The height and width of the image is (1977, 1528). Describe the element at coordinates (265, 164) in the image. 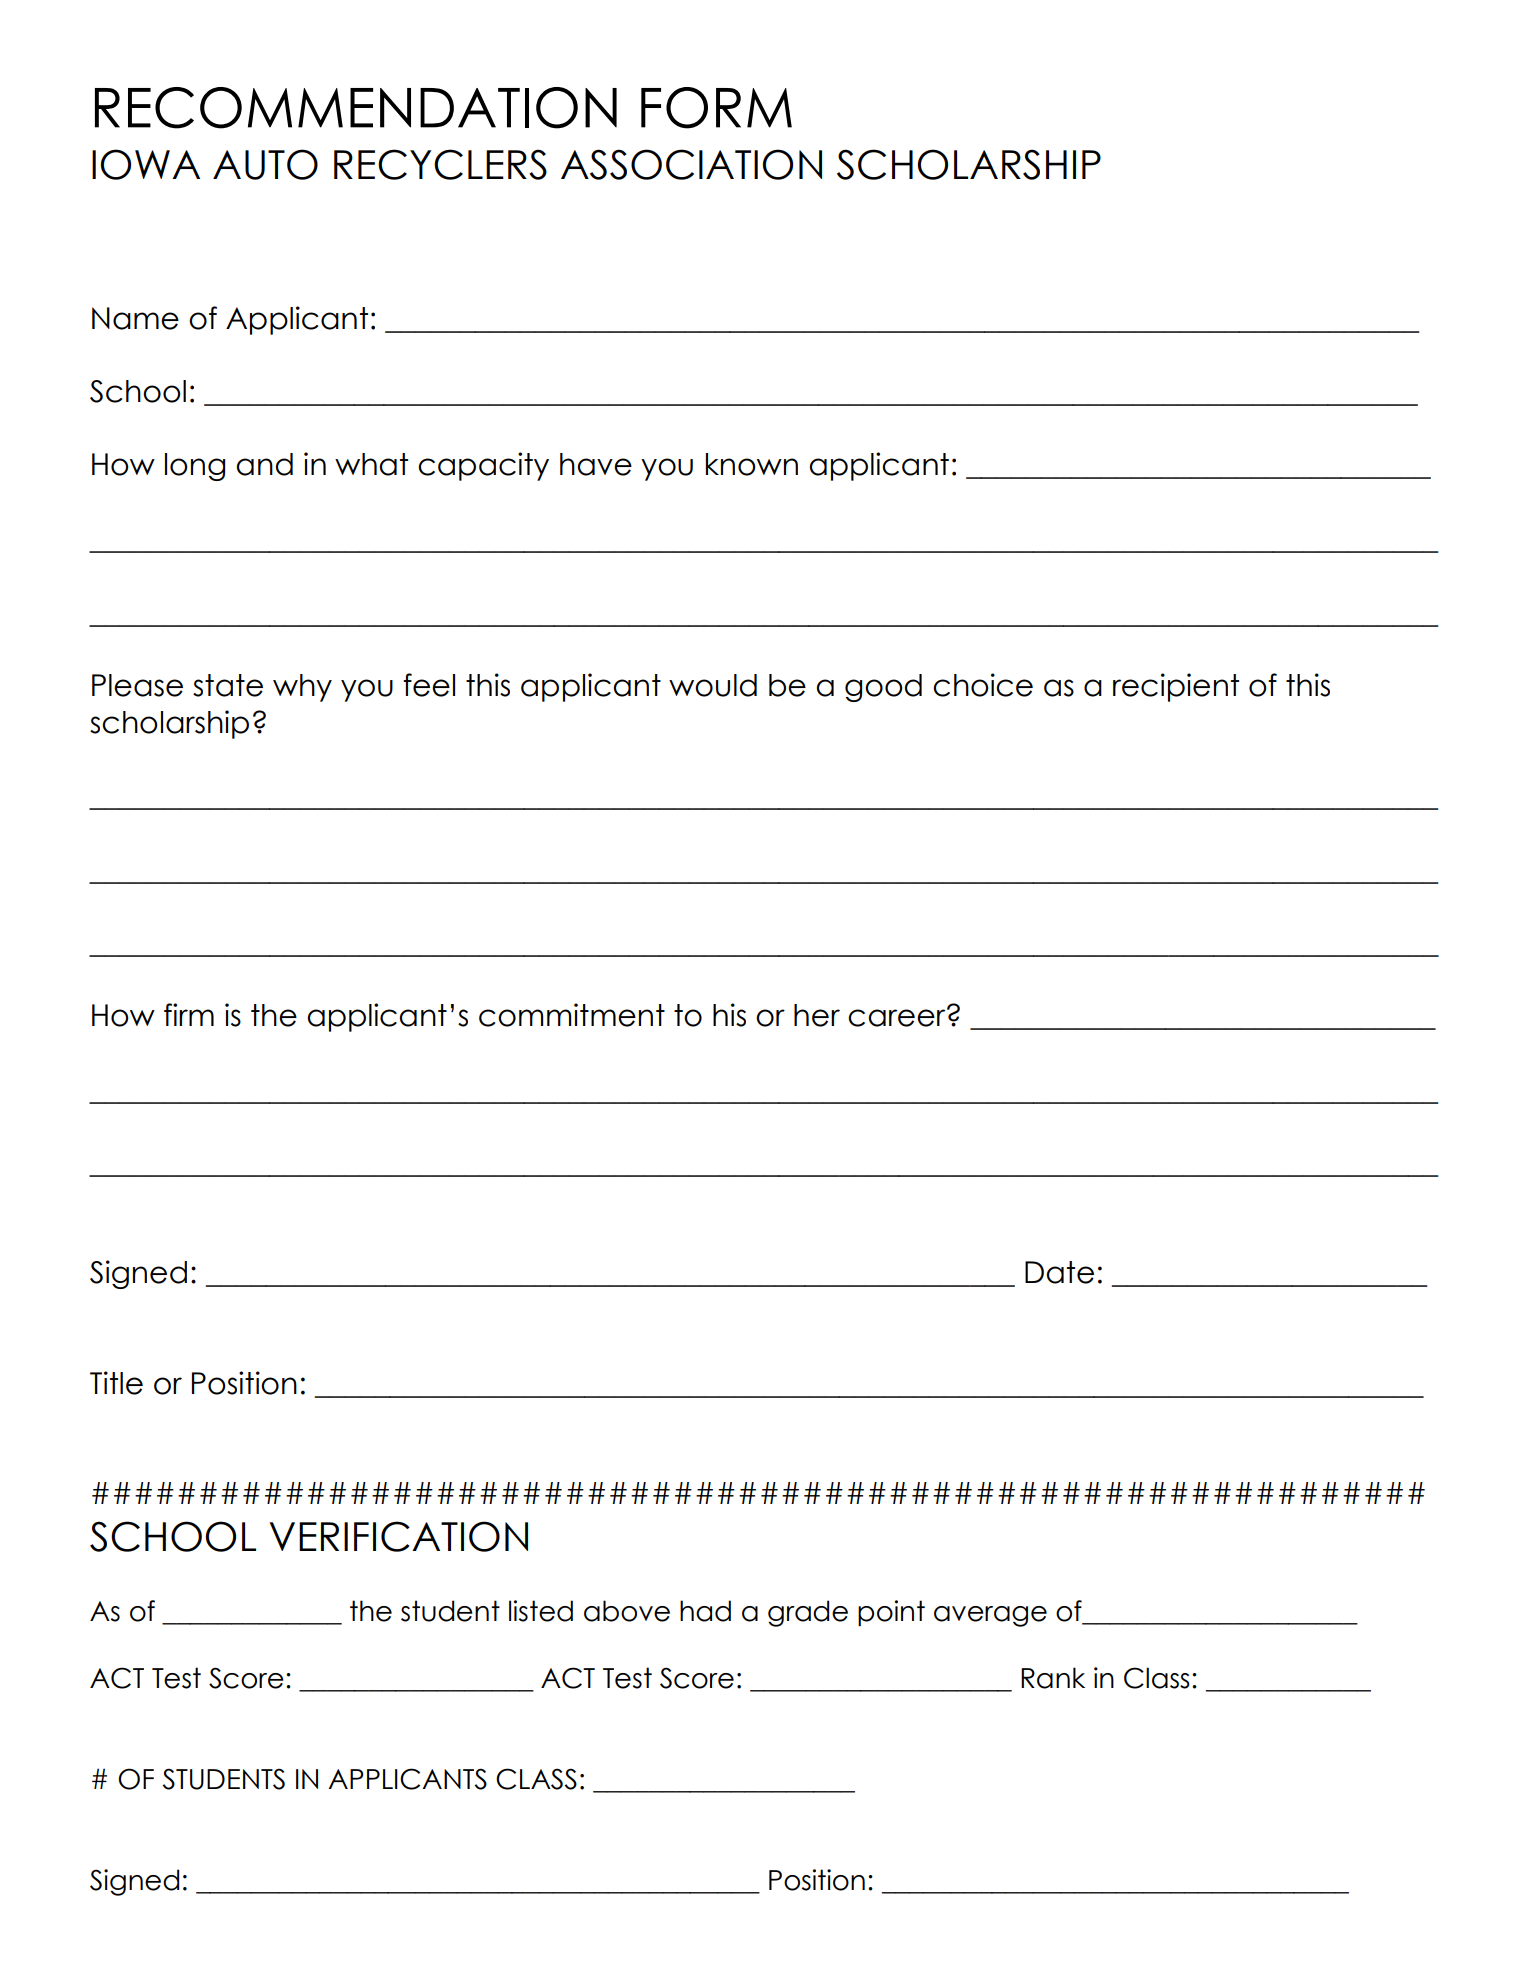

I see `AUTO` at that location.
